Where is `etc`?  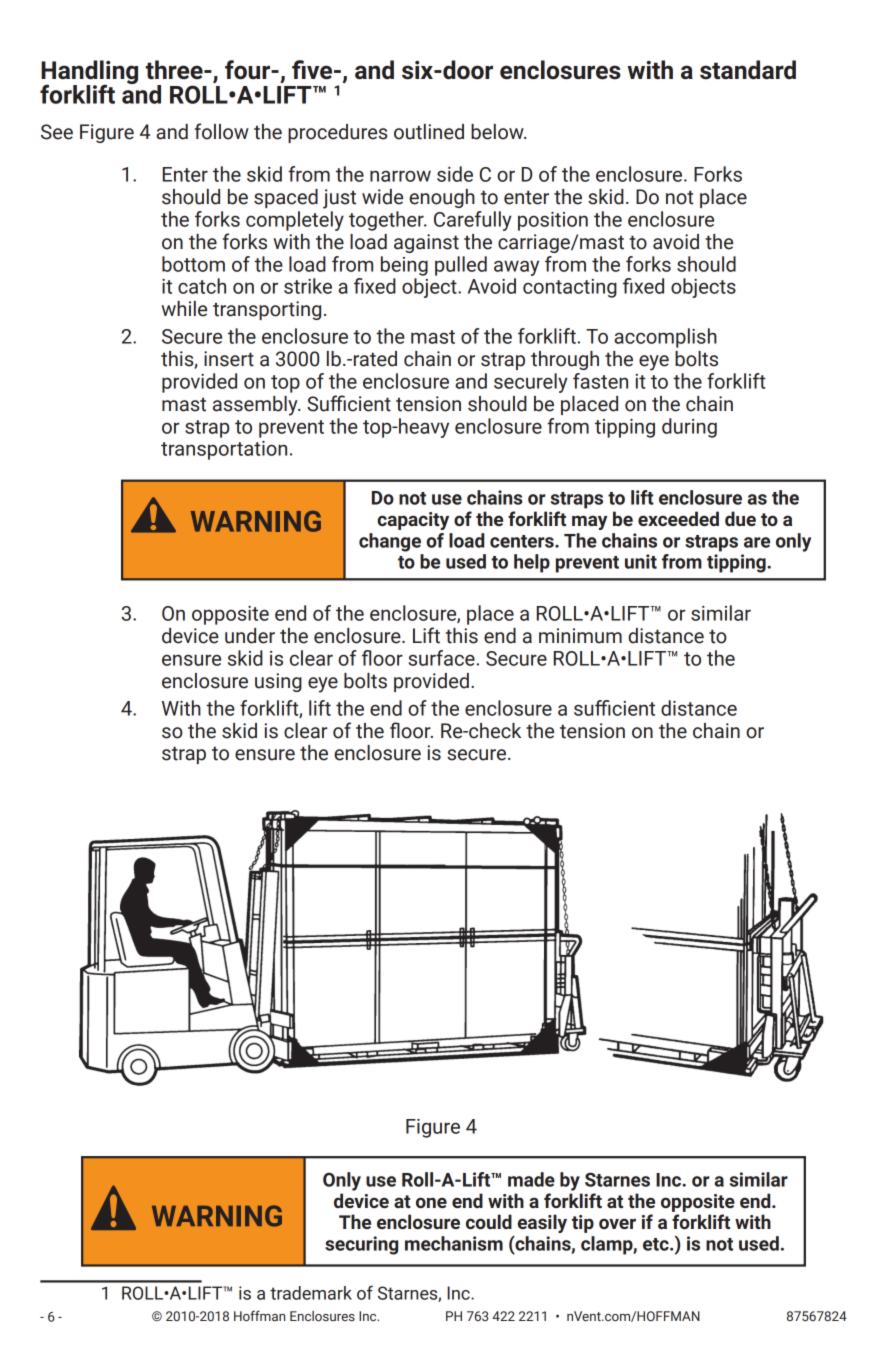 etc is located at coordinates (657, 1244).
